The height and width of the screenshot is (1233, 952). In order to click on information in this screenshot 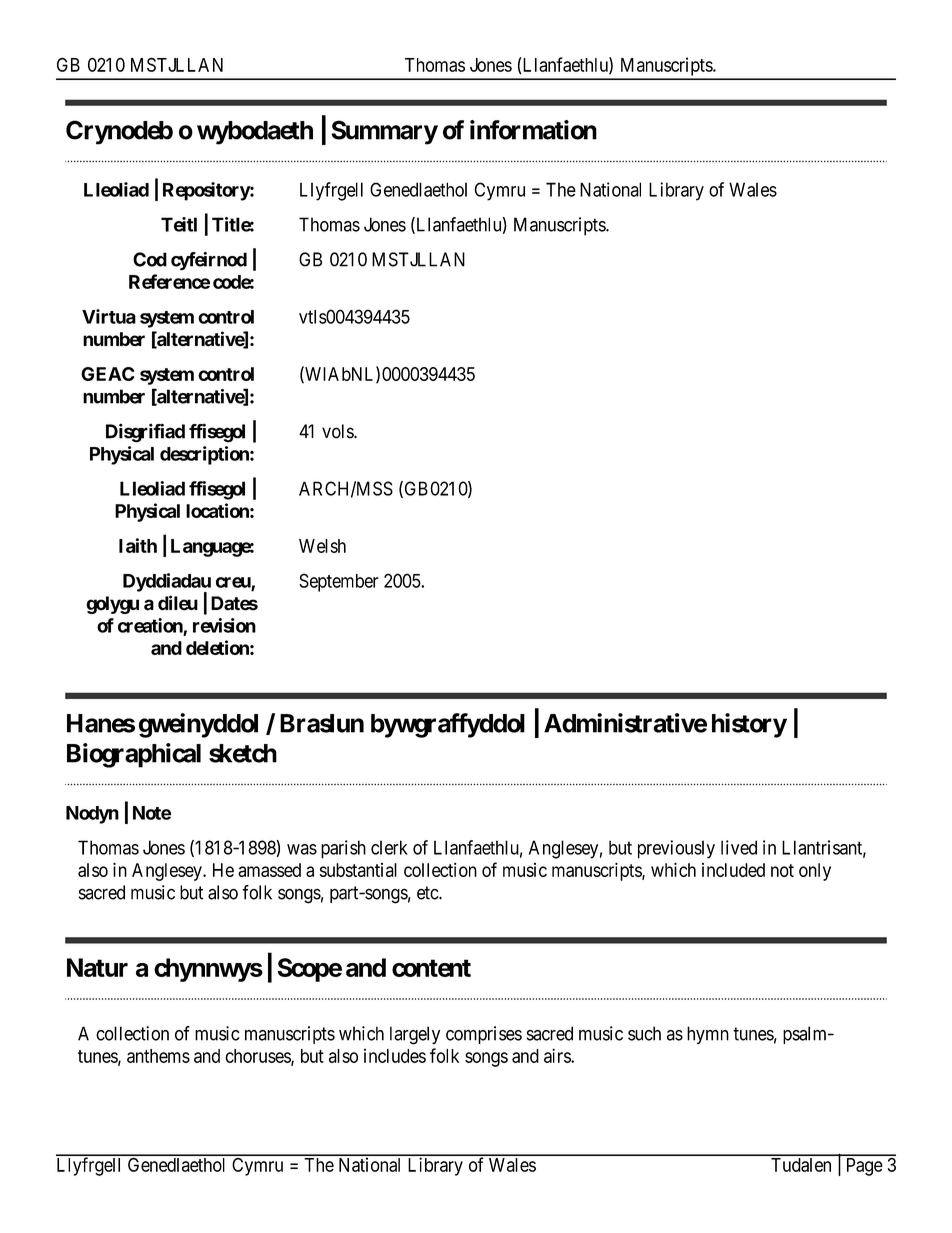, I will do `click(533, 130)`.
